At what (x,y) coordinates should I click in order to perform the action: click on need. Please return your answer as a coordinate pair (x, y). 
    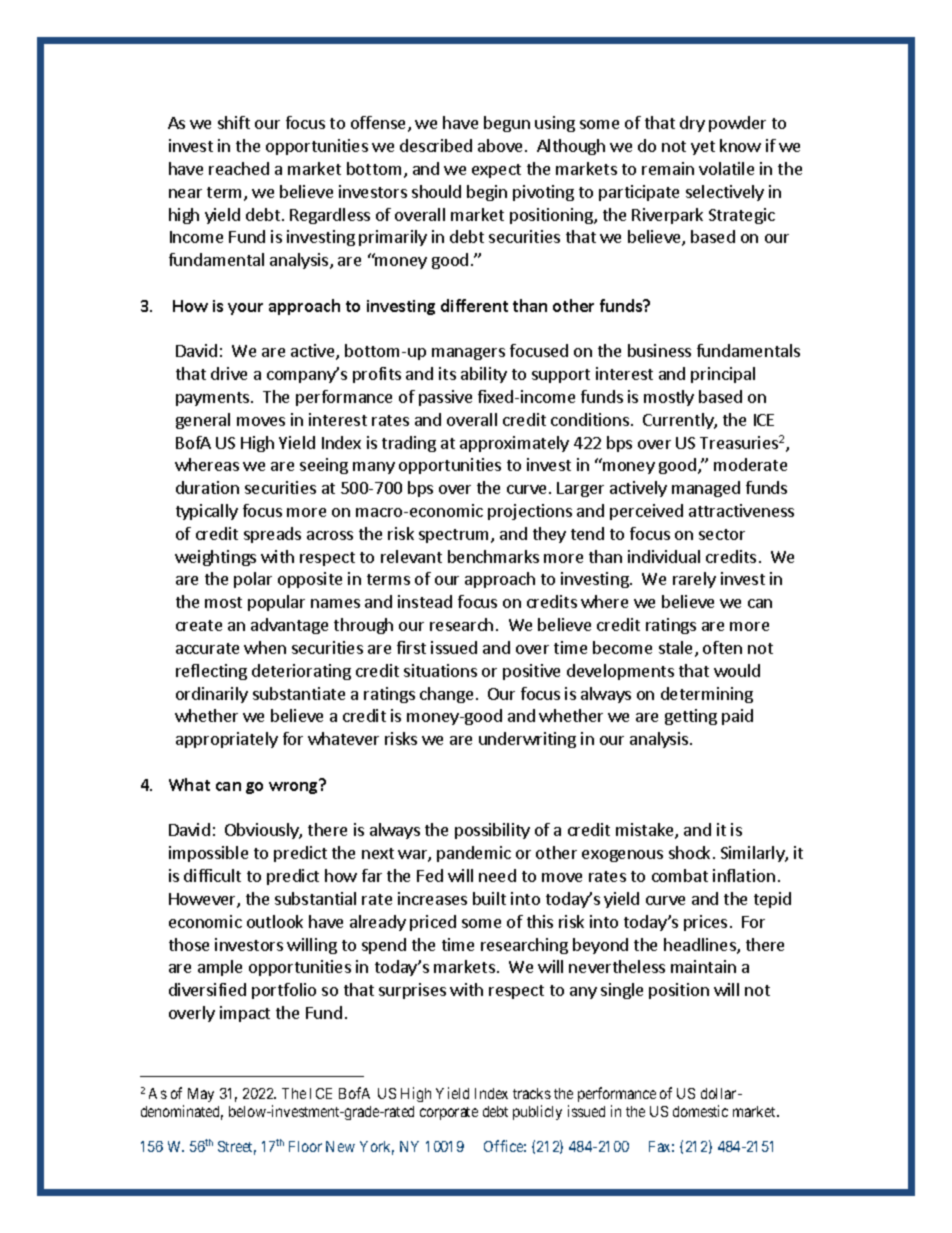
    Looking at the image, I should click on (497, 875).
